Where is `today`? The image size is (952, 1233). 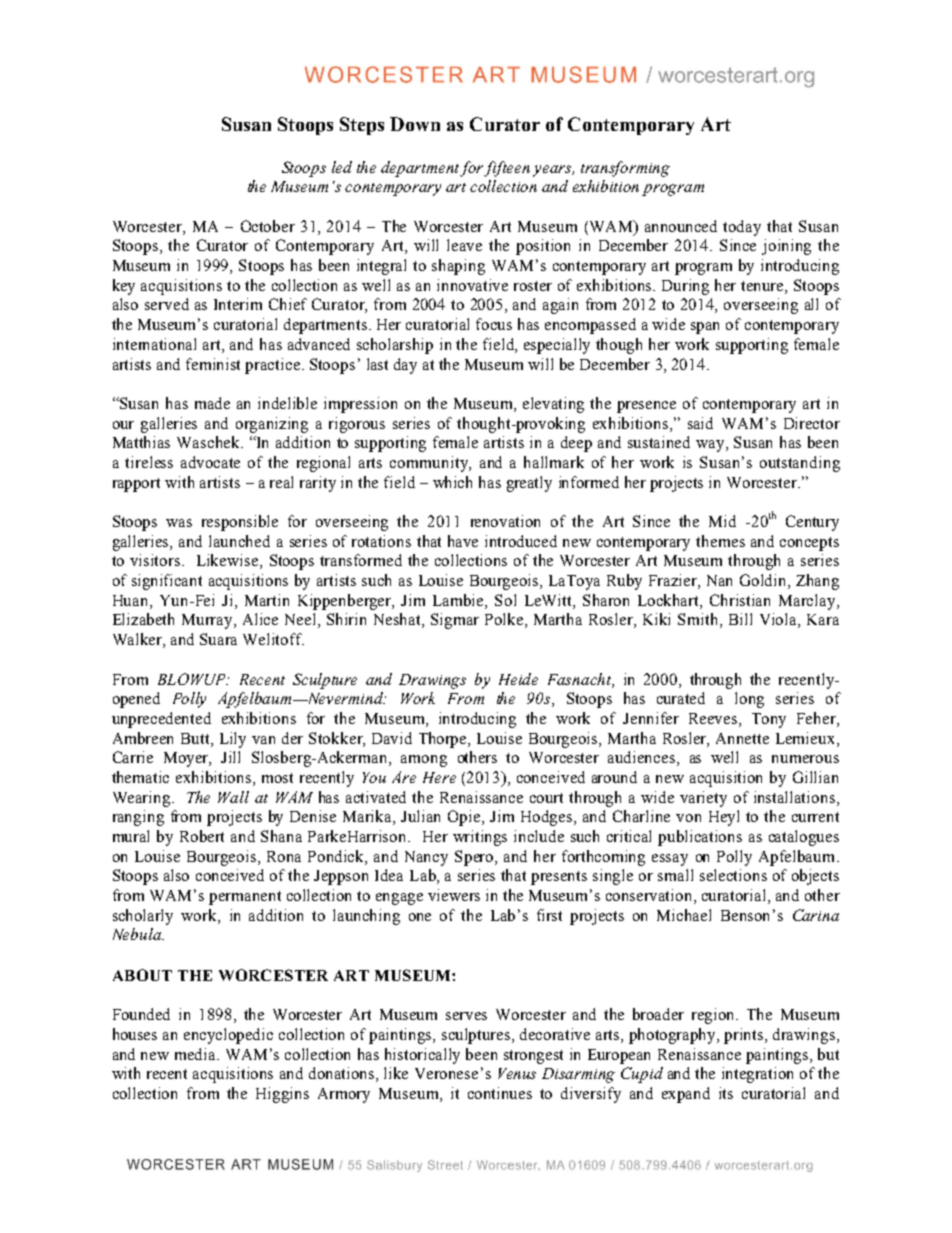
today is located at coordinates (742, 228).
